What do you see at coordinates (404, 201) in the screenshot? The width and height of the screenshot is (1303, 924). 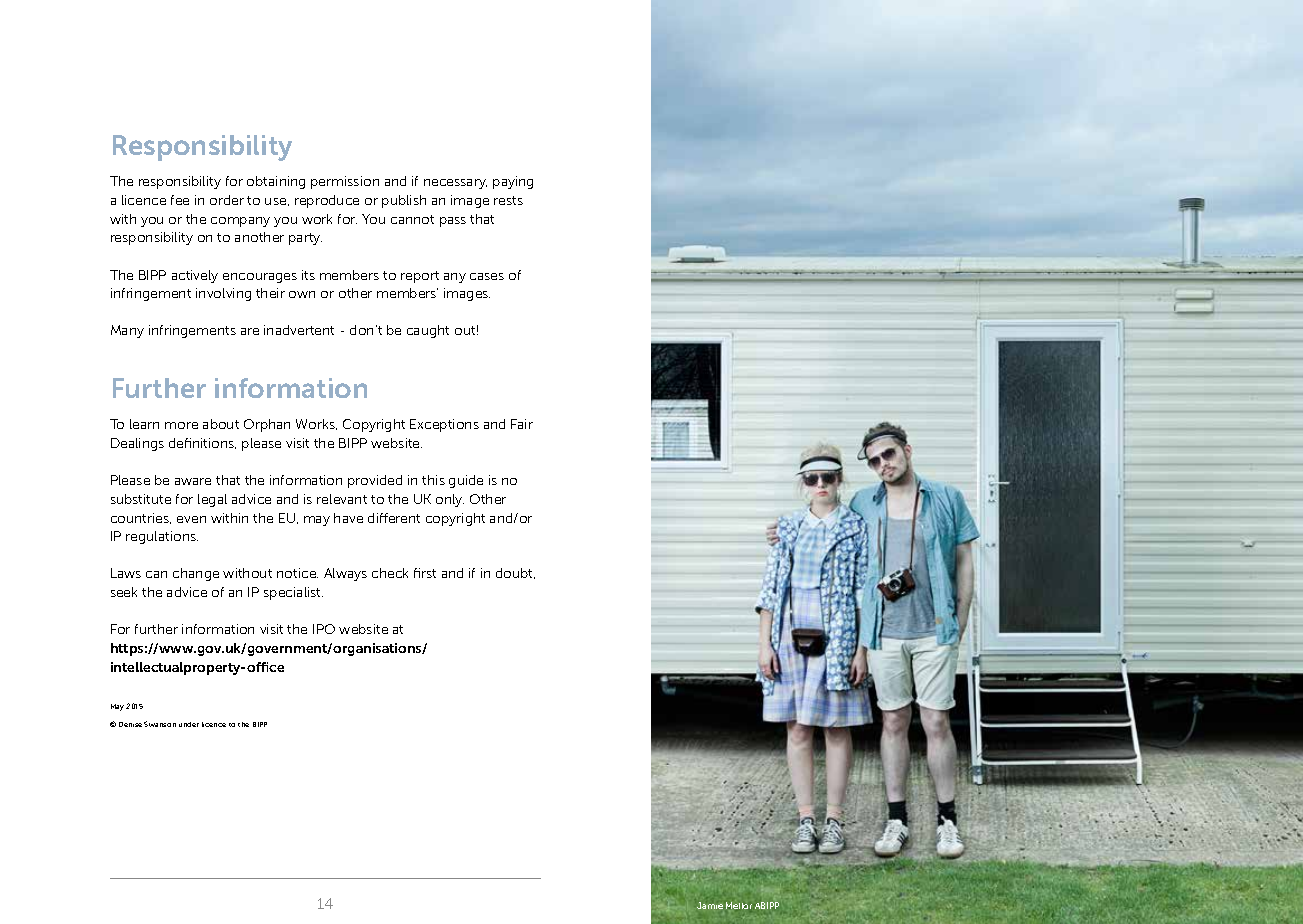 I see `publish` at bounding box center [404, 201].
